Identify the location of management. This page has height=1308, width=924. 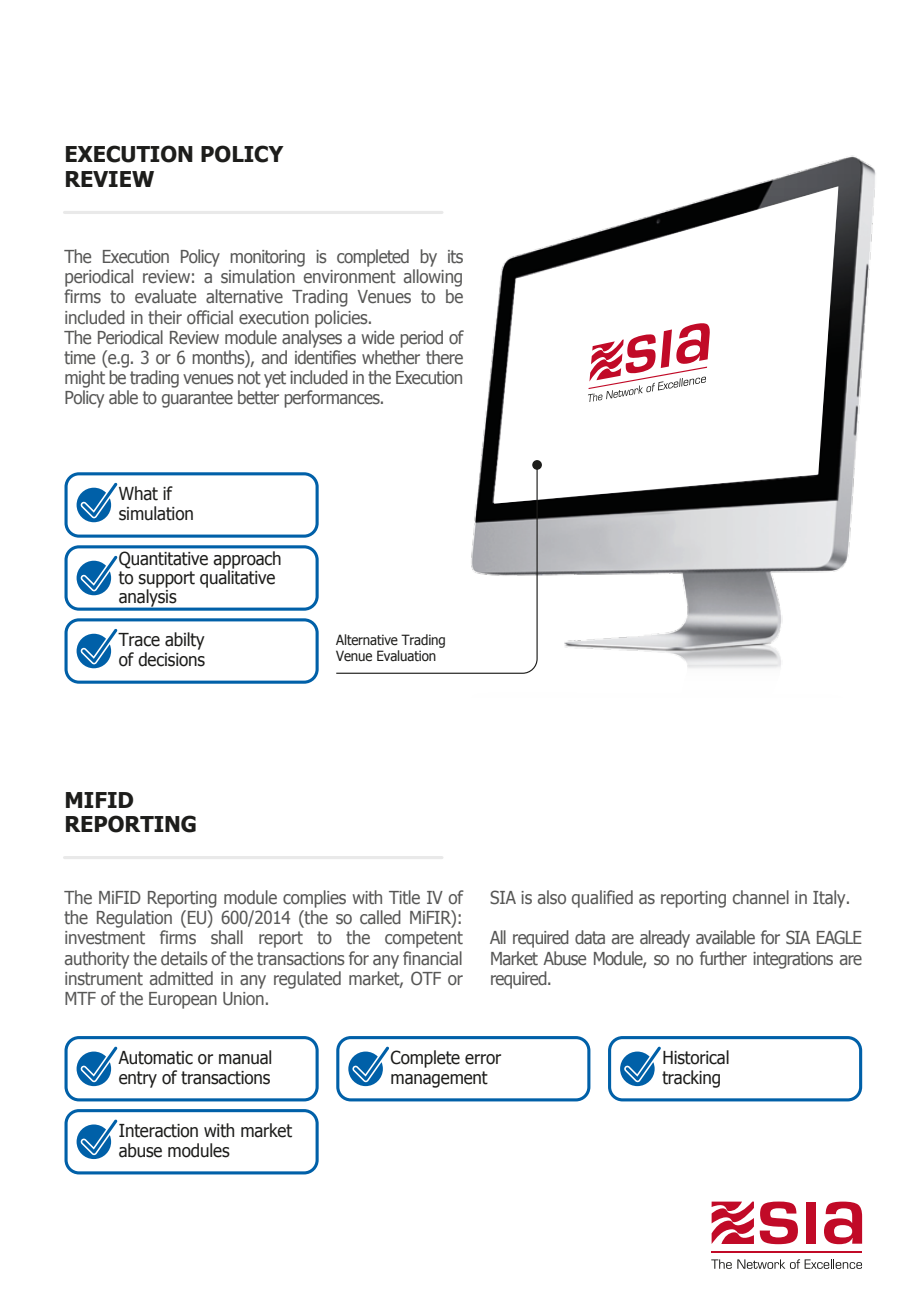
(439, 1079).
